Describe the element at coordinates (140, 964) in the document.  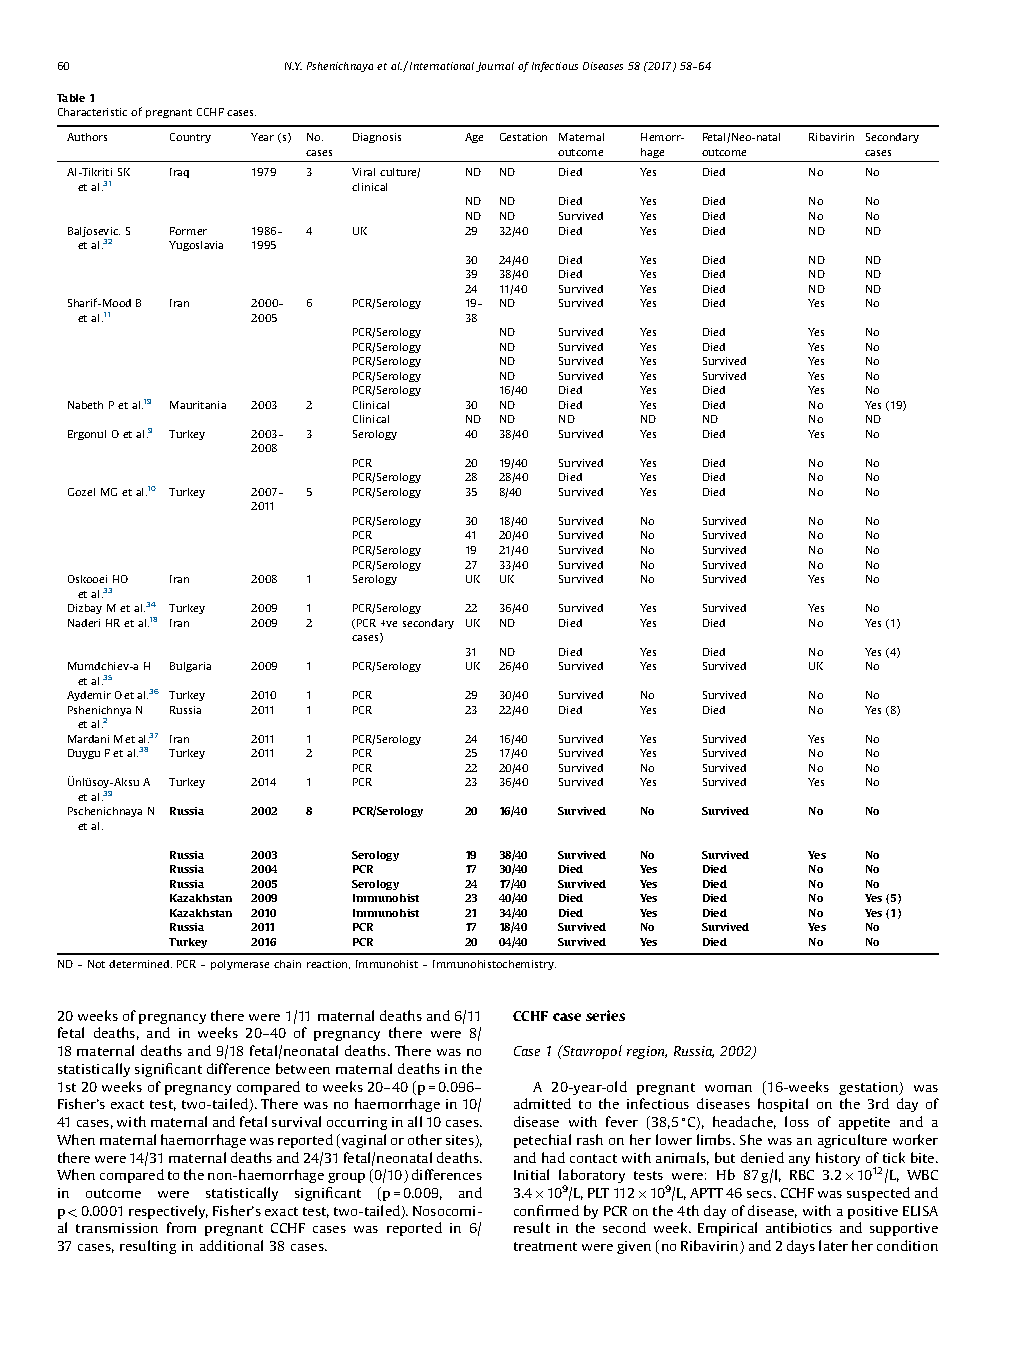
I see `determined` at that location.
